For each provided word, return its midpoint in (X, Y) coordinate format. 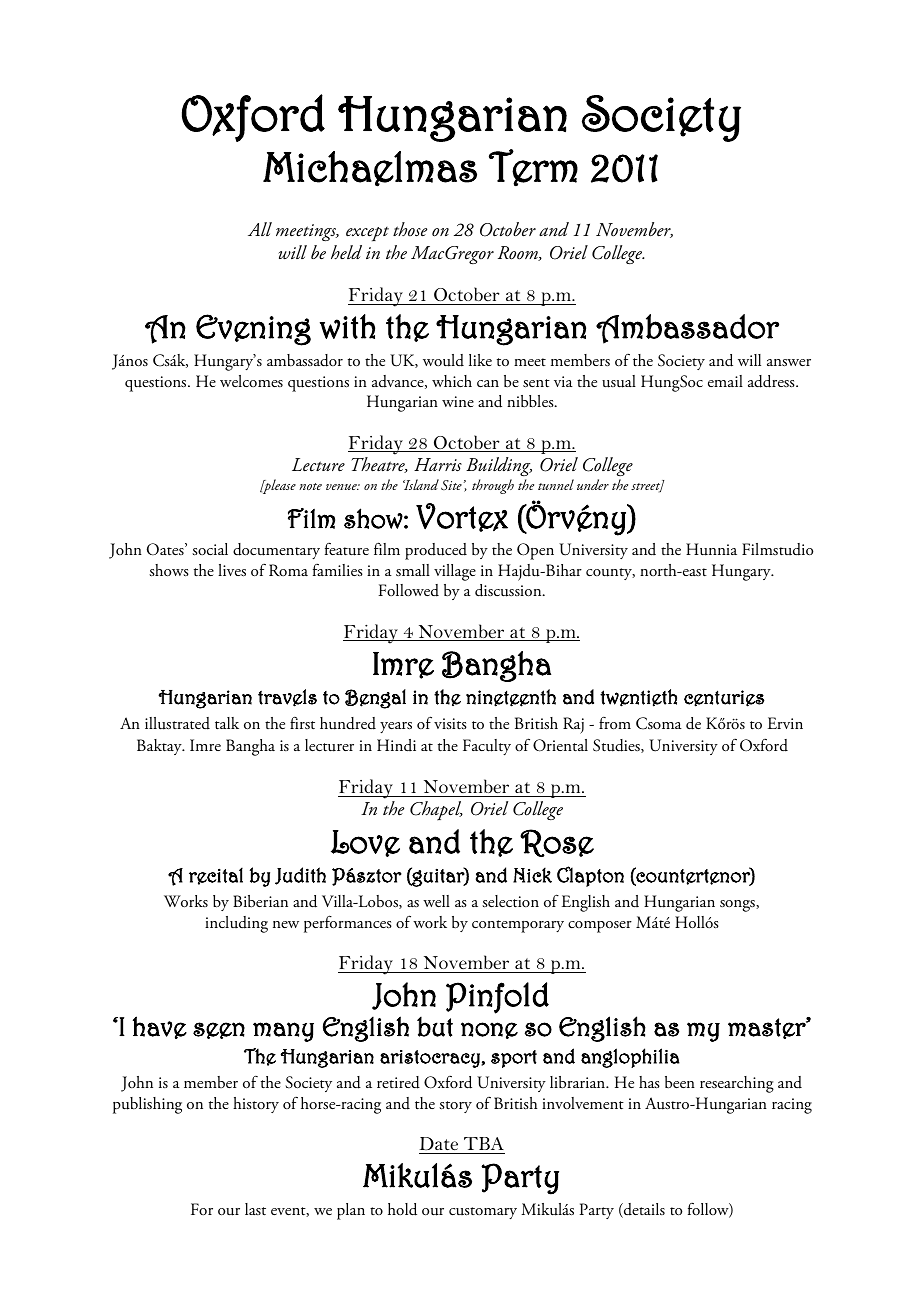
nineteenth (511, 698)
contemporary (518, 926)
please (278, 486)
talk (227, 723)
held (346, 252)
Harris (438, 465)
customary (483, 1213)
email (725, 381)
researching (737, 1084)
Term (533, 167)
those (410, 229)
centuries (724, 698)
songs (738, 906)
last (255, 1209)
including (236, 924)
